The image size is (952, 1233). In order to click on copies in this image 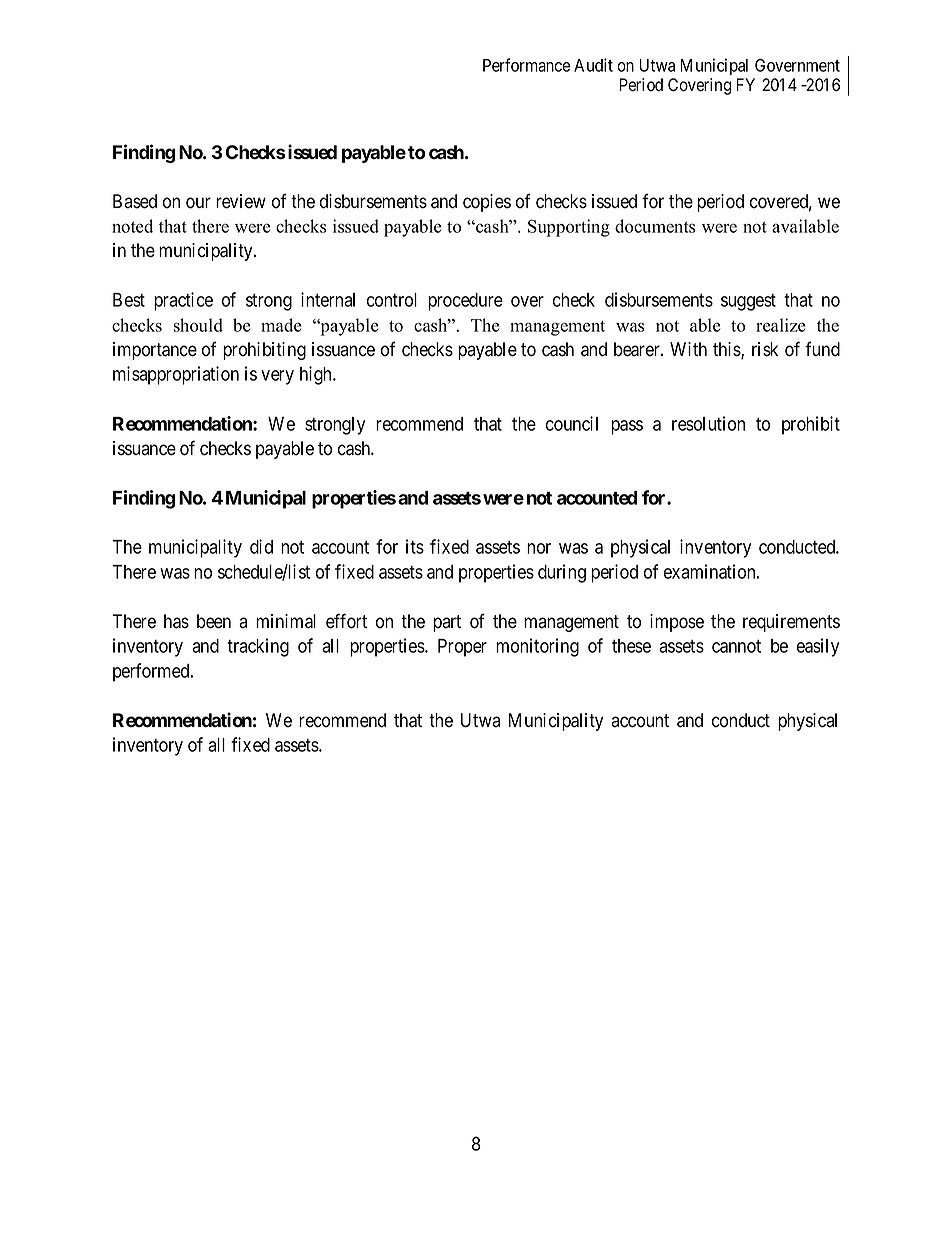, I will do `click(487, 203)`.
